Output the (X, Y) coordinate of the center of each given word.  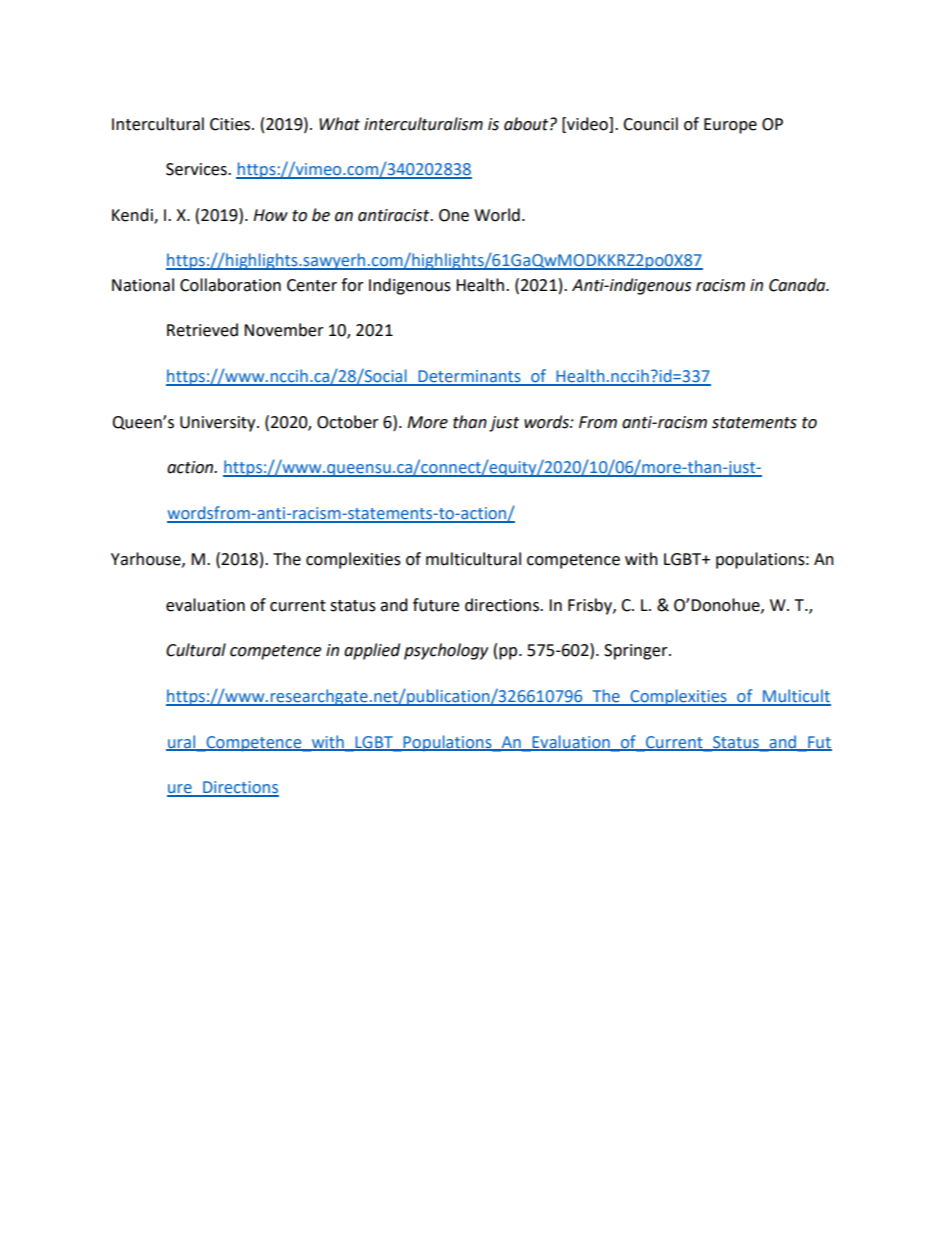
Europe (730, 126)
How (270, 215)
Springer (637, 652)
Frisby (591, 606)
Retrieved (202, 330)
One (454, 215)
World (497, 215)
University (219, 424)
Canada (798, 285)
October (348, 422)
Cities (231, 124)
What (339, 124)
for (352, 285)
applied (372, 651)
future (436, 605)
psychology (446, 651)
